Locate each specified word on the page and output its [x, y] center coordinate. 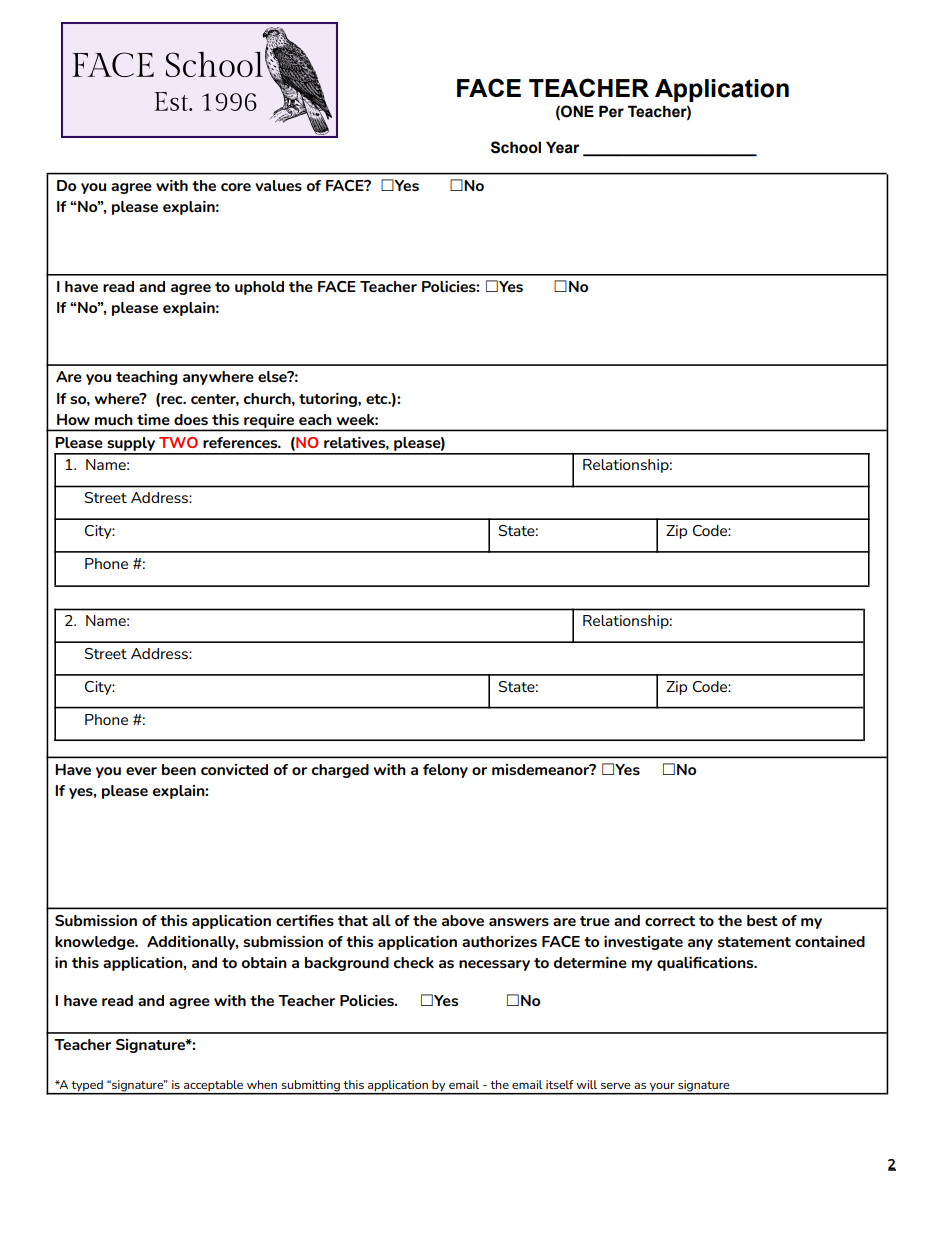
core [236, 187]
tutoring [329, 400]
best [762, 920]
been [179, 769]
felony [445, 771]
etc [378, 399]
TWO [178, 442]
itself [560, 1084]
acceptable [214, 1087]
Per [611, 111]
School [516, 147]
